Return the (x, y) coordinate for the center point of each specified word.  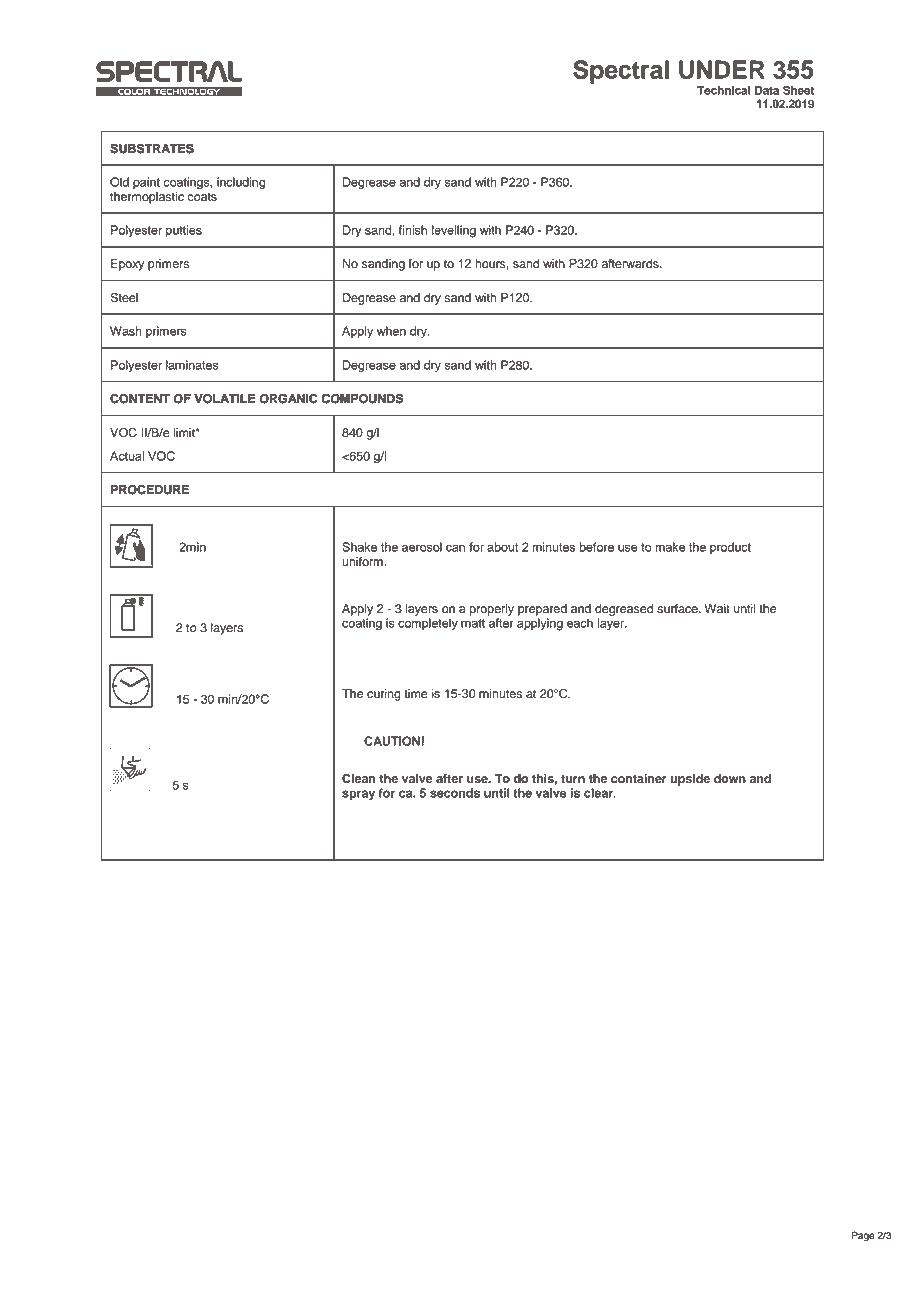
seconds (455, 793)
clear (599, 793)
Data (767, 90)
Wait (717, 609)
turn (573, 779)
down (730, 778)
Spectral (621, 72)
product (730, 548)
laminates (192, 365)
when (391, 331)
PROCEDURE (150, 490)
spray (358, 795)
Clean (359, 778)
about (502, 547)
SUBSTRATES (152, 148)
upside (690, 780)
